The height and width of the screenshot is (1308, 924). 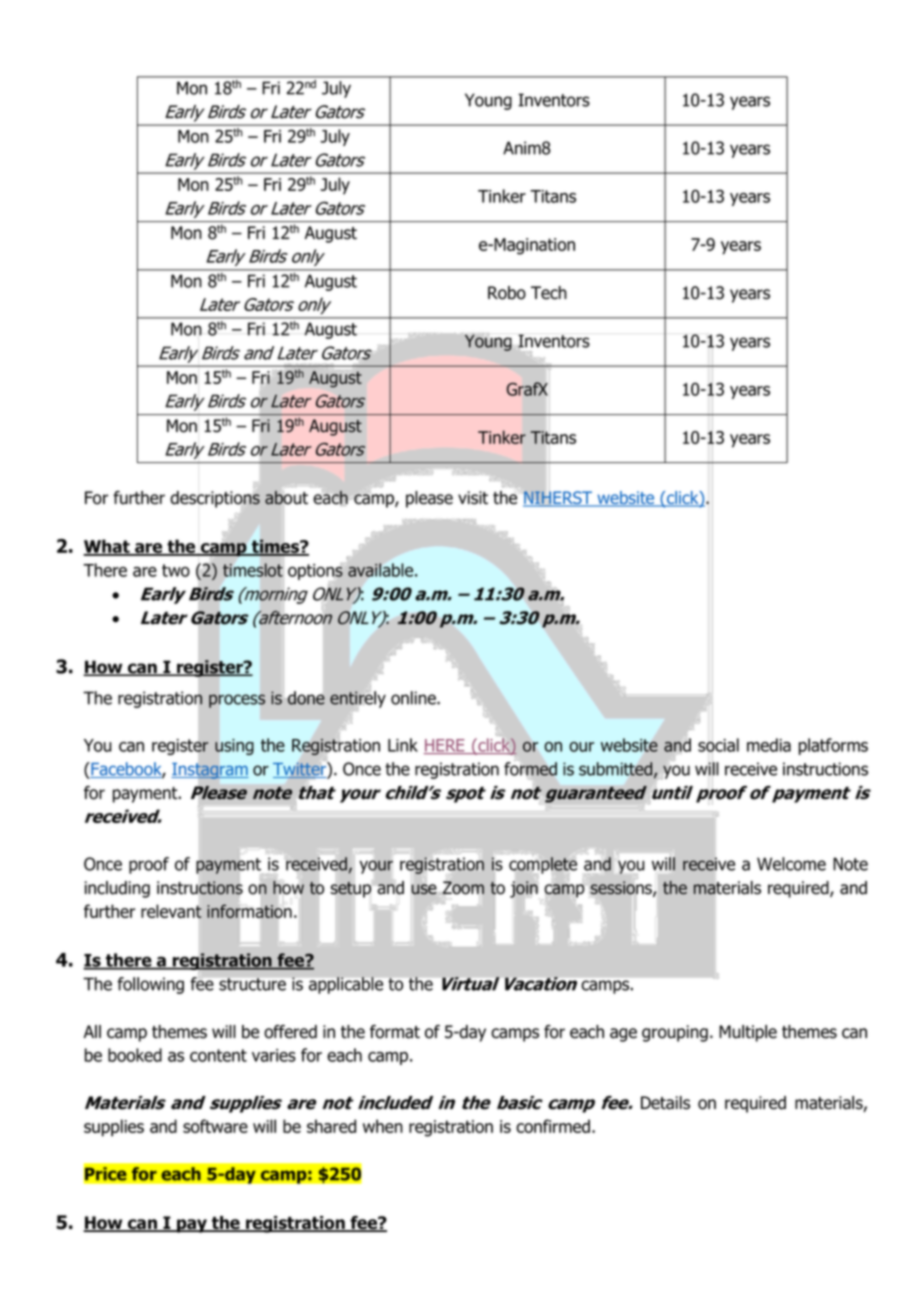 What do you see at coordinates (215, 1126) in the screenshot?
I see `software` at bounding box center [215, 1126].
